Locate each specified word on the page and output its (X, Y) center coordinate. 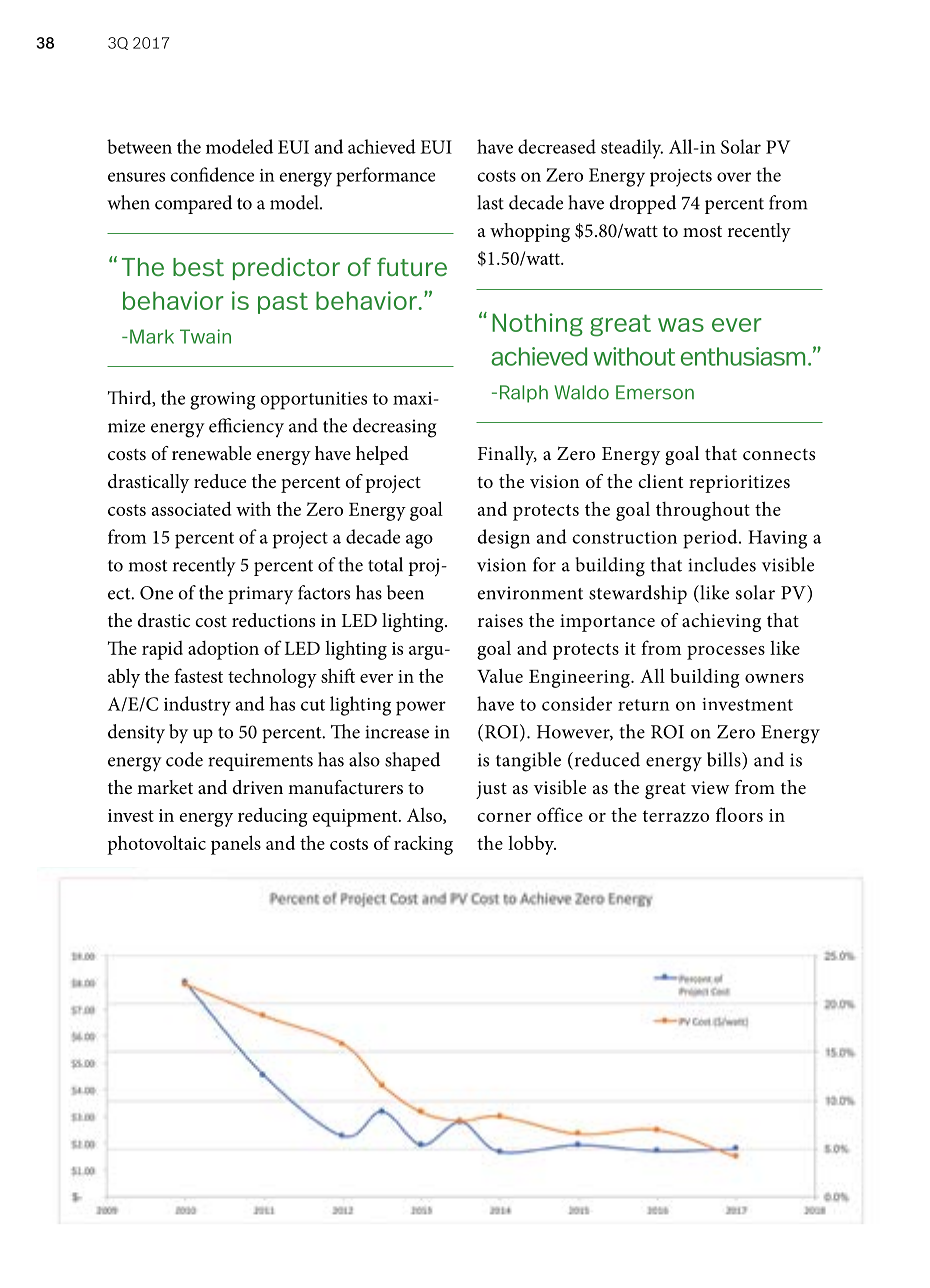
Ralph (524, 394)
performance (385, 177)
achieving (721, 622)
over (734, 177)
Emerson (655, 392)
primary (260, 595)
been (405, 592)
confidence (212, 174)
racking (423, 845)
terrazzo (676, 816)
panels (236, 845)
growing (222, 401)
